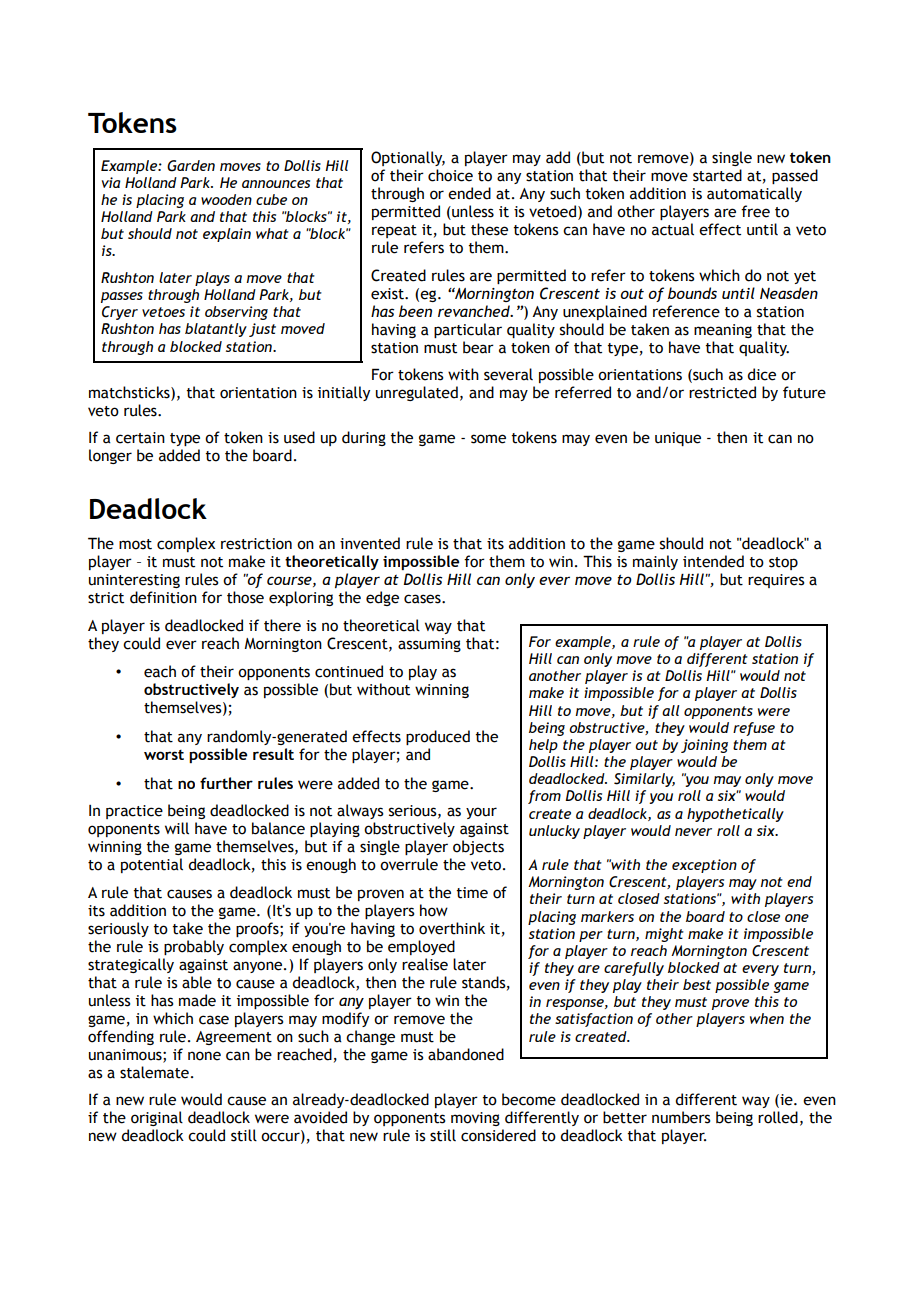 The image size is (924, 1308). I want to click on choice, so click(450, 175).
